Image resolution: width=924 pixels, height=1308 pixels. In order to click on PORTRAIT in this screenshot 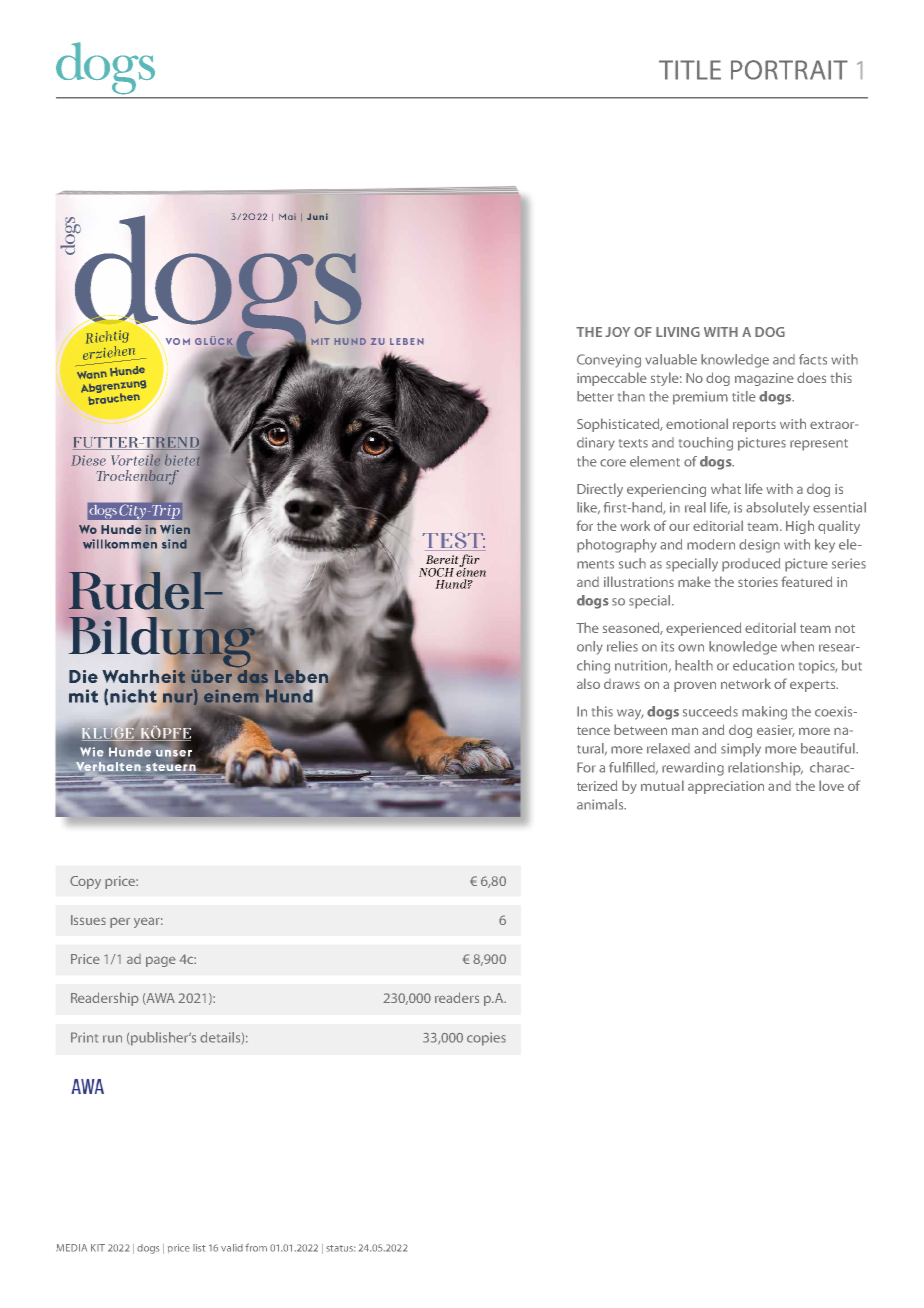, I will do `click(789, 70)`.
